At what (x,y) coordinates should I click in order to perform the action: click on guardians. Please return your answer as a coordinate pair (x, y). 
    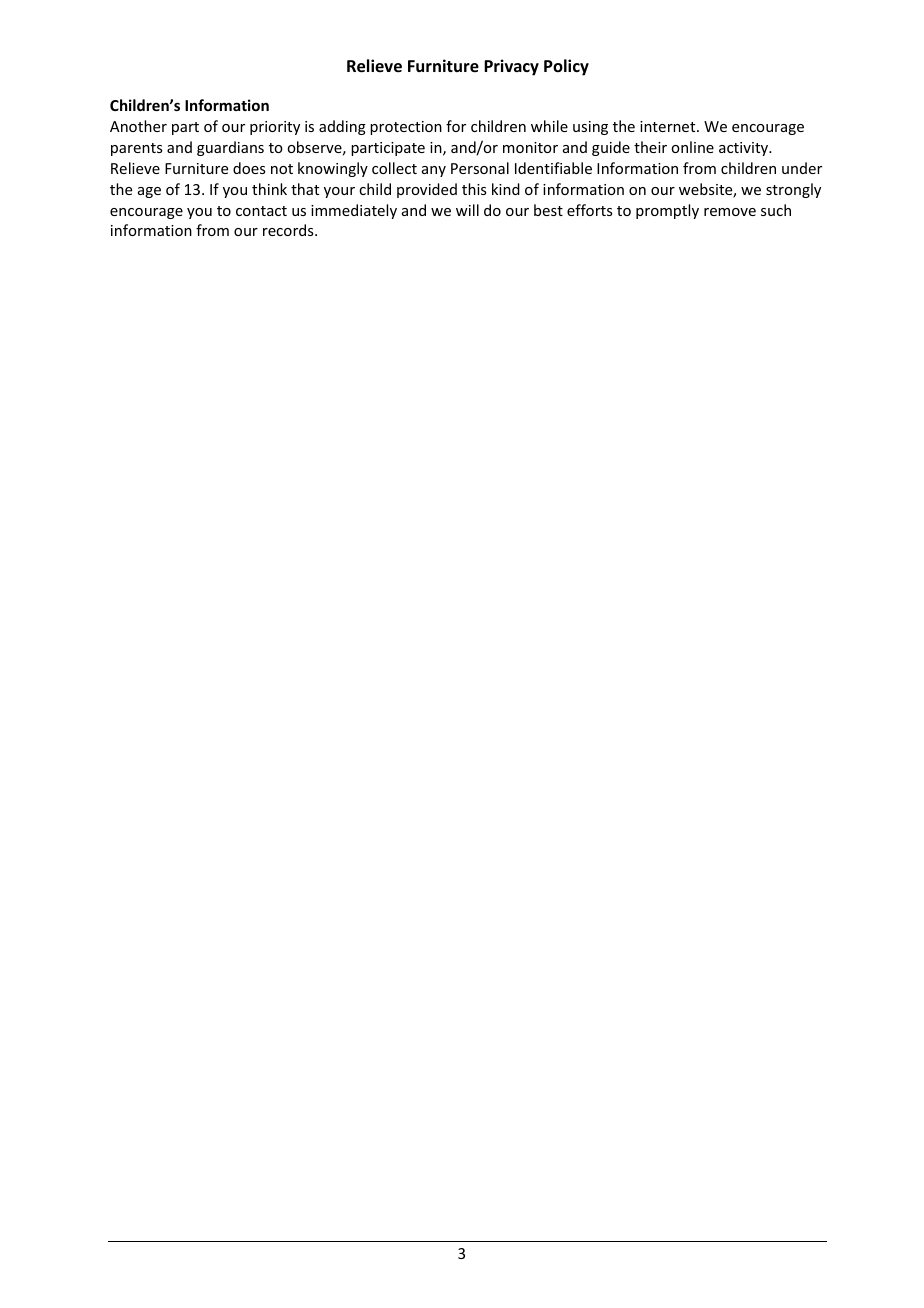
    Looking at the image, I should click on (230, 148).
